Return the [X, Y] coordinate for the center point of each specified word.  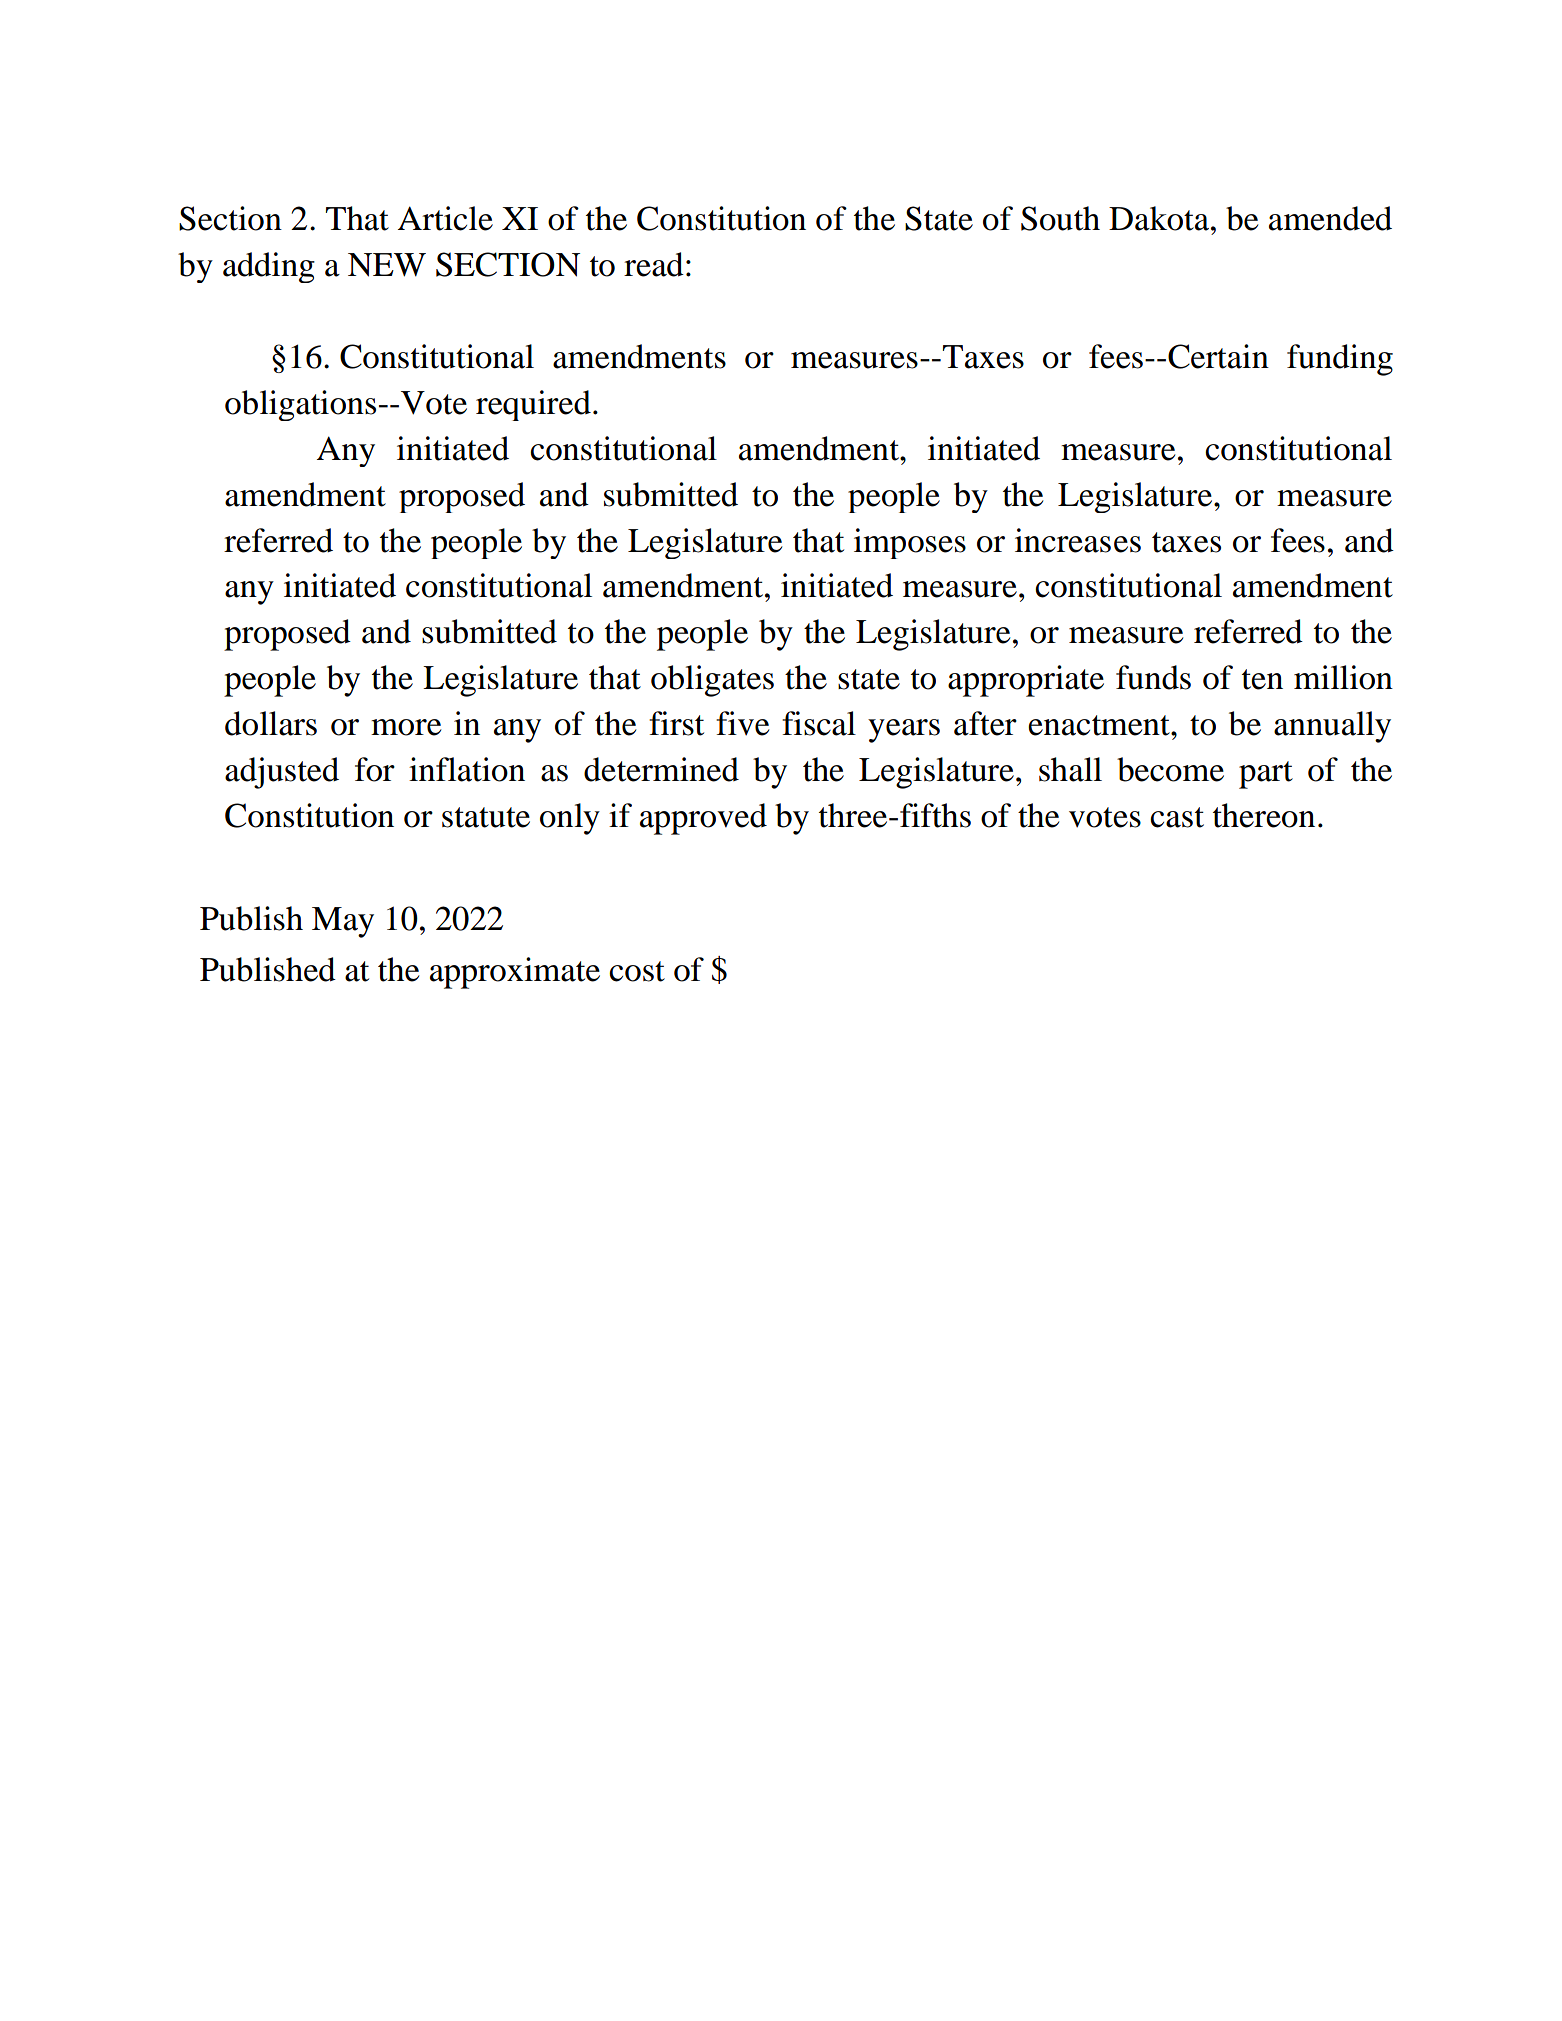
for [375, 769]
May [343, 922]
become [1170, 769]
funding [1340, 360]
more [406, 727]
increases [1078, 540]
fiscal [819, 723]
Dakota [1159, 218]
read [654, 264]
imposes [910, 543]
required [533, 405]
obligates [712, 681]
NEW [387, 265]
